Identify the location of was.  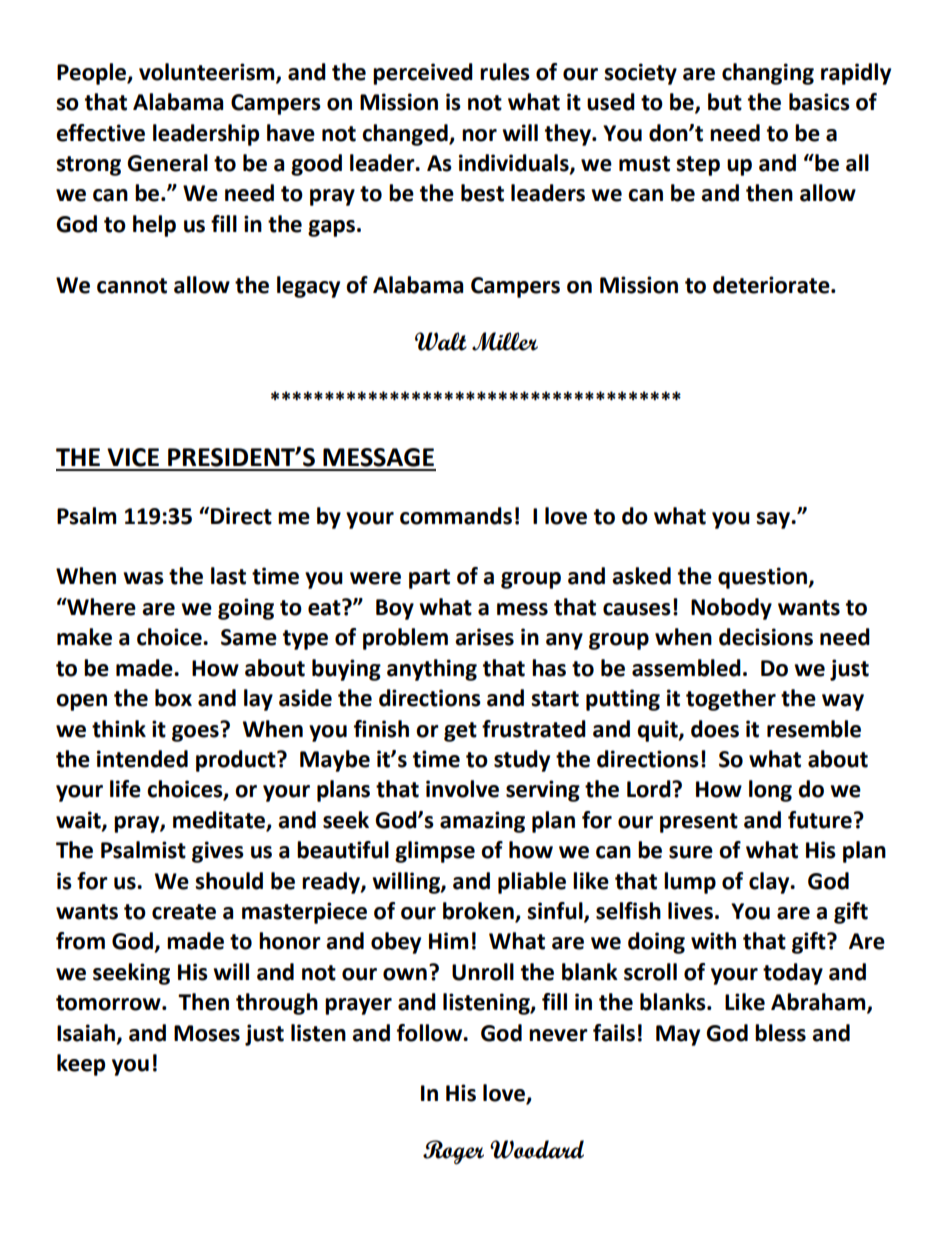
(143, 578).
